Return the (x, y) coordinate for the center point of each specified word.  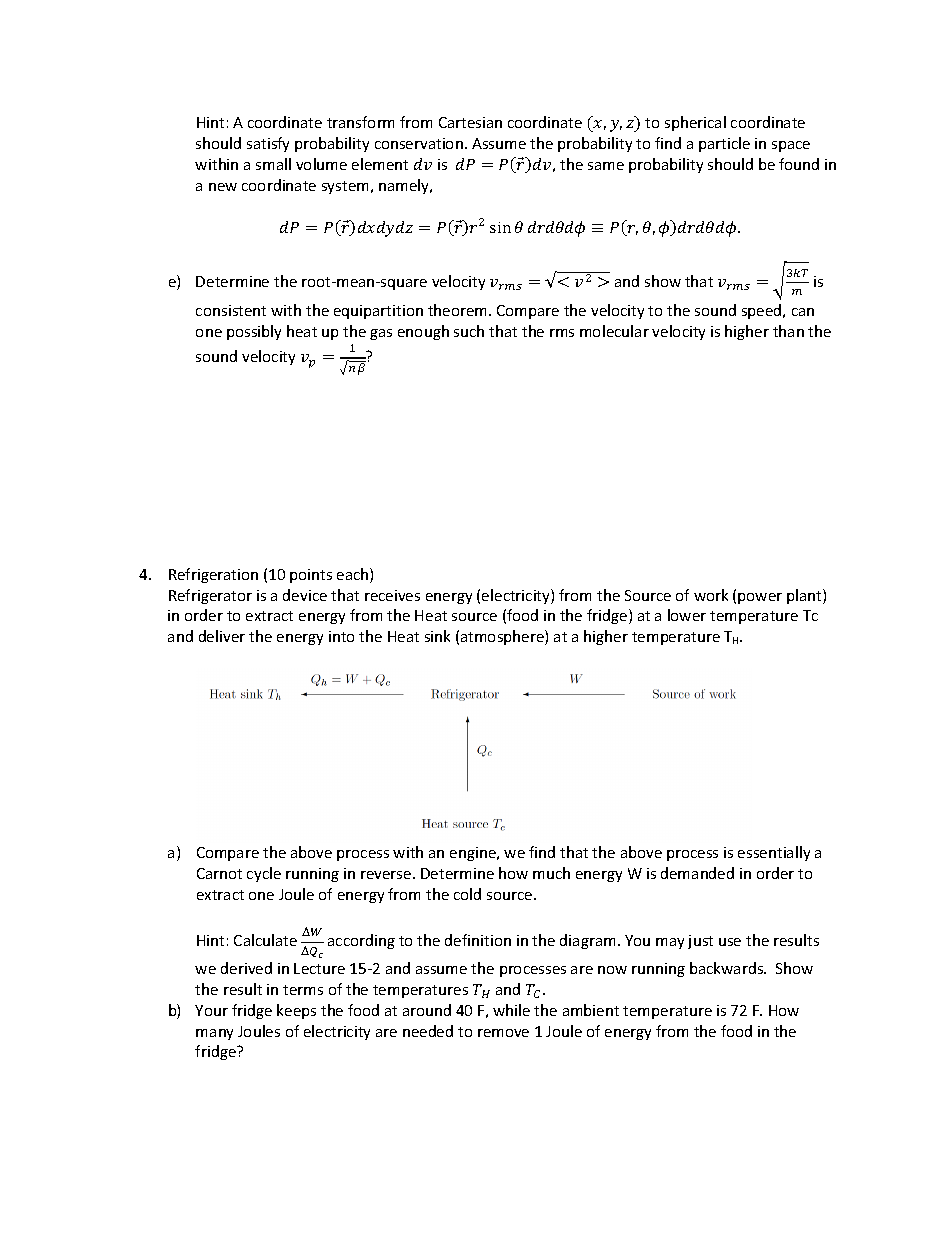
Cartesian (470, 122)
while (511, 1010)
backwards (728, 968)
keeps (296, 1011)
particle (724, 144)
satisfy (268, 144)
